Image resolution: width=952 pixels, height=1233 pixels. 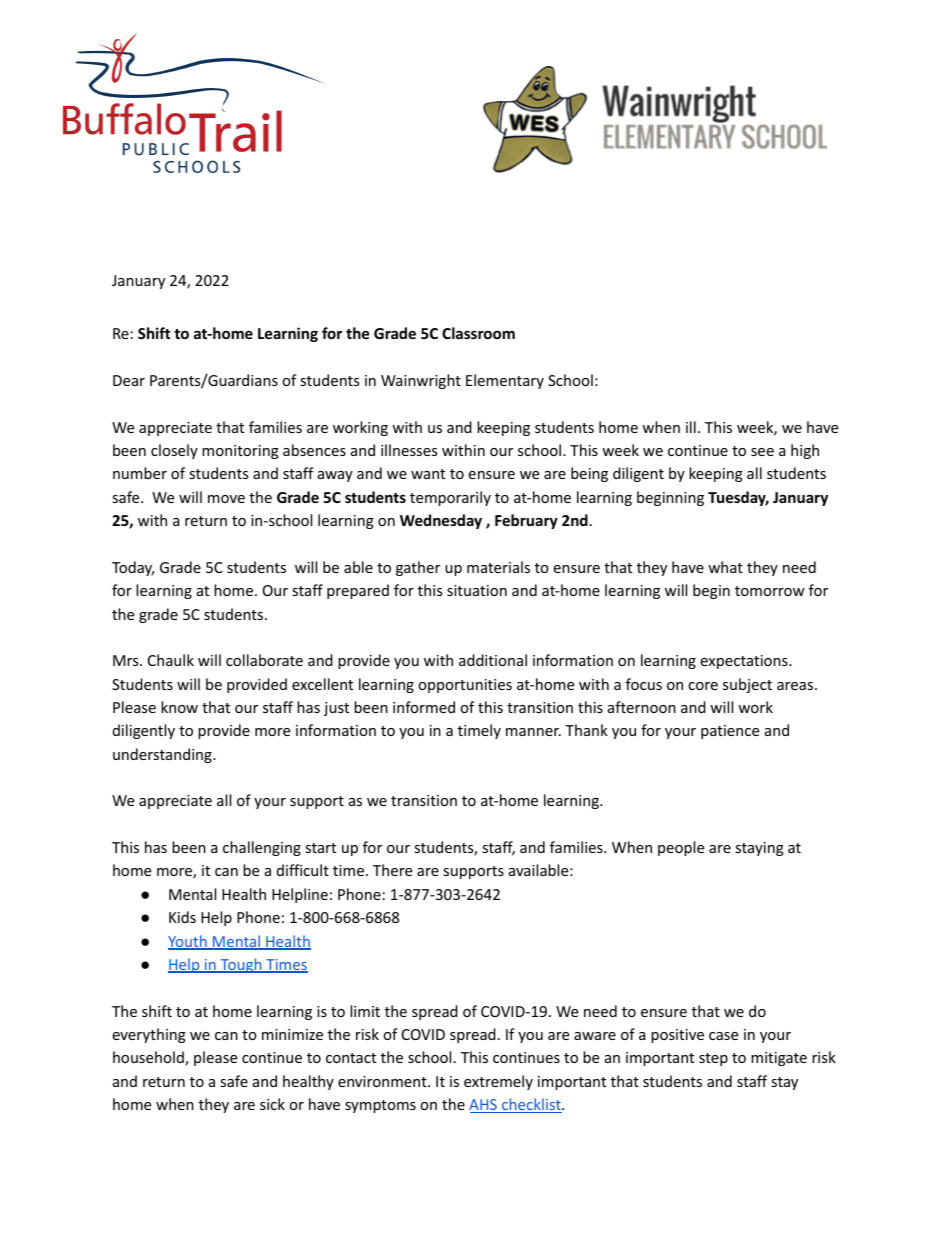 What do you see at coordinates (725, 567) in the page?
I see `what` at bounding box center [725, 567].
